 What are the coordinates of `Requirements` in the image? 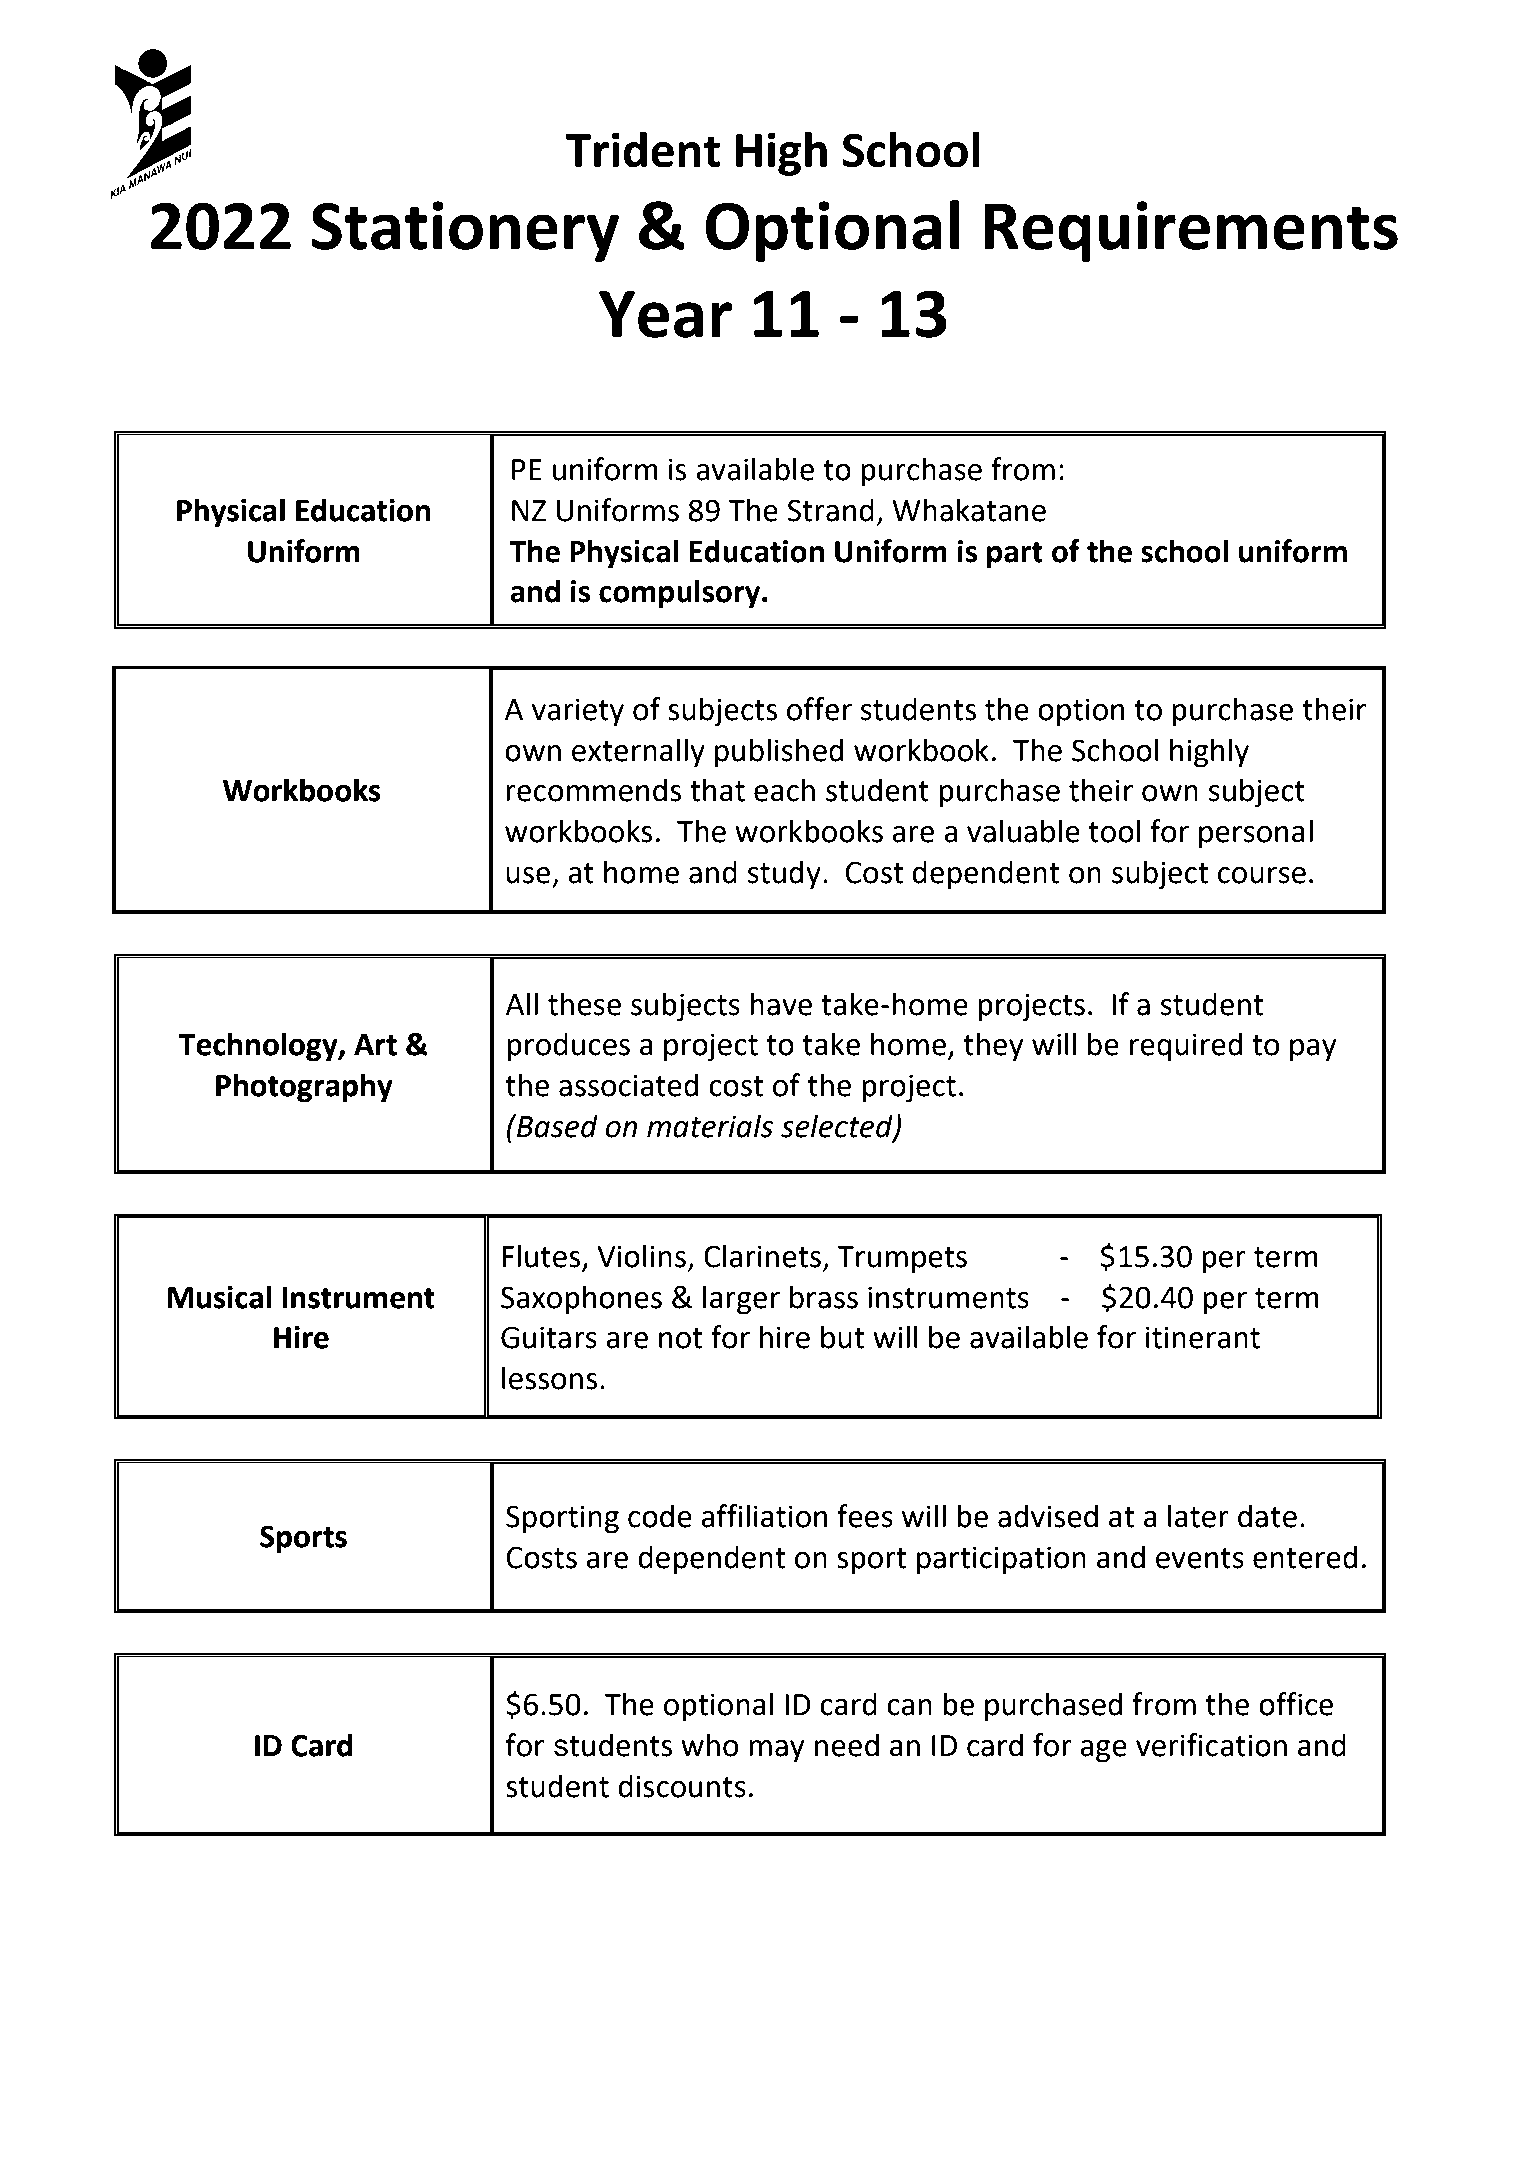 It's located at (1191, 231).
